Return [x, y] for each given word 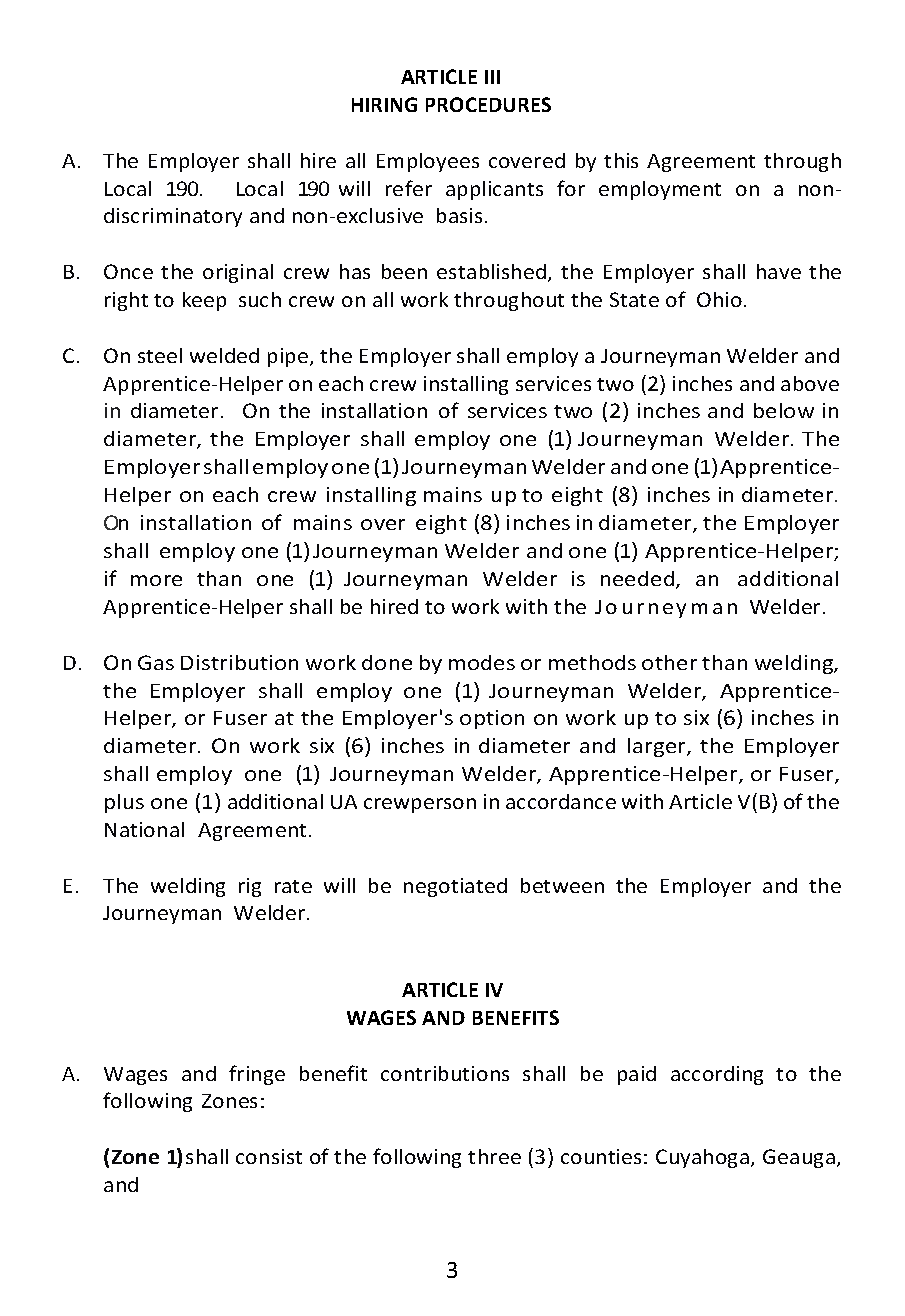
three [494, 1156]
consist [269, 1156]
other [669, 662]
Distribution [239, 662]
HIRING [384, 104]
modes [482, 662]
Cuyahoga [704, 1158]
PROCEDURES [488, 104]
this [621, 160]
